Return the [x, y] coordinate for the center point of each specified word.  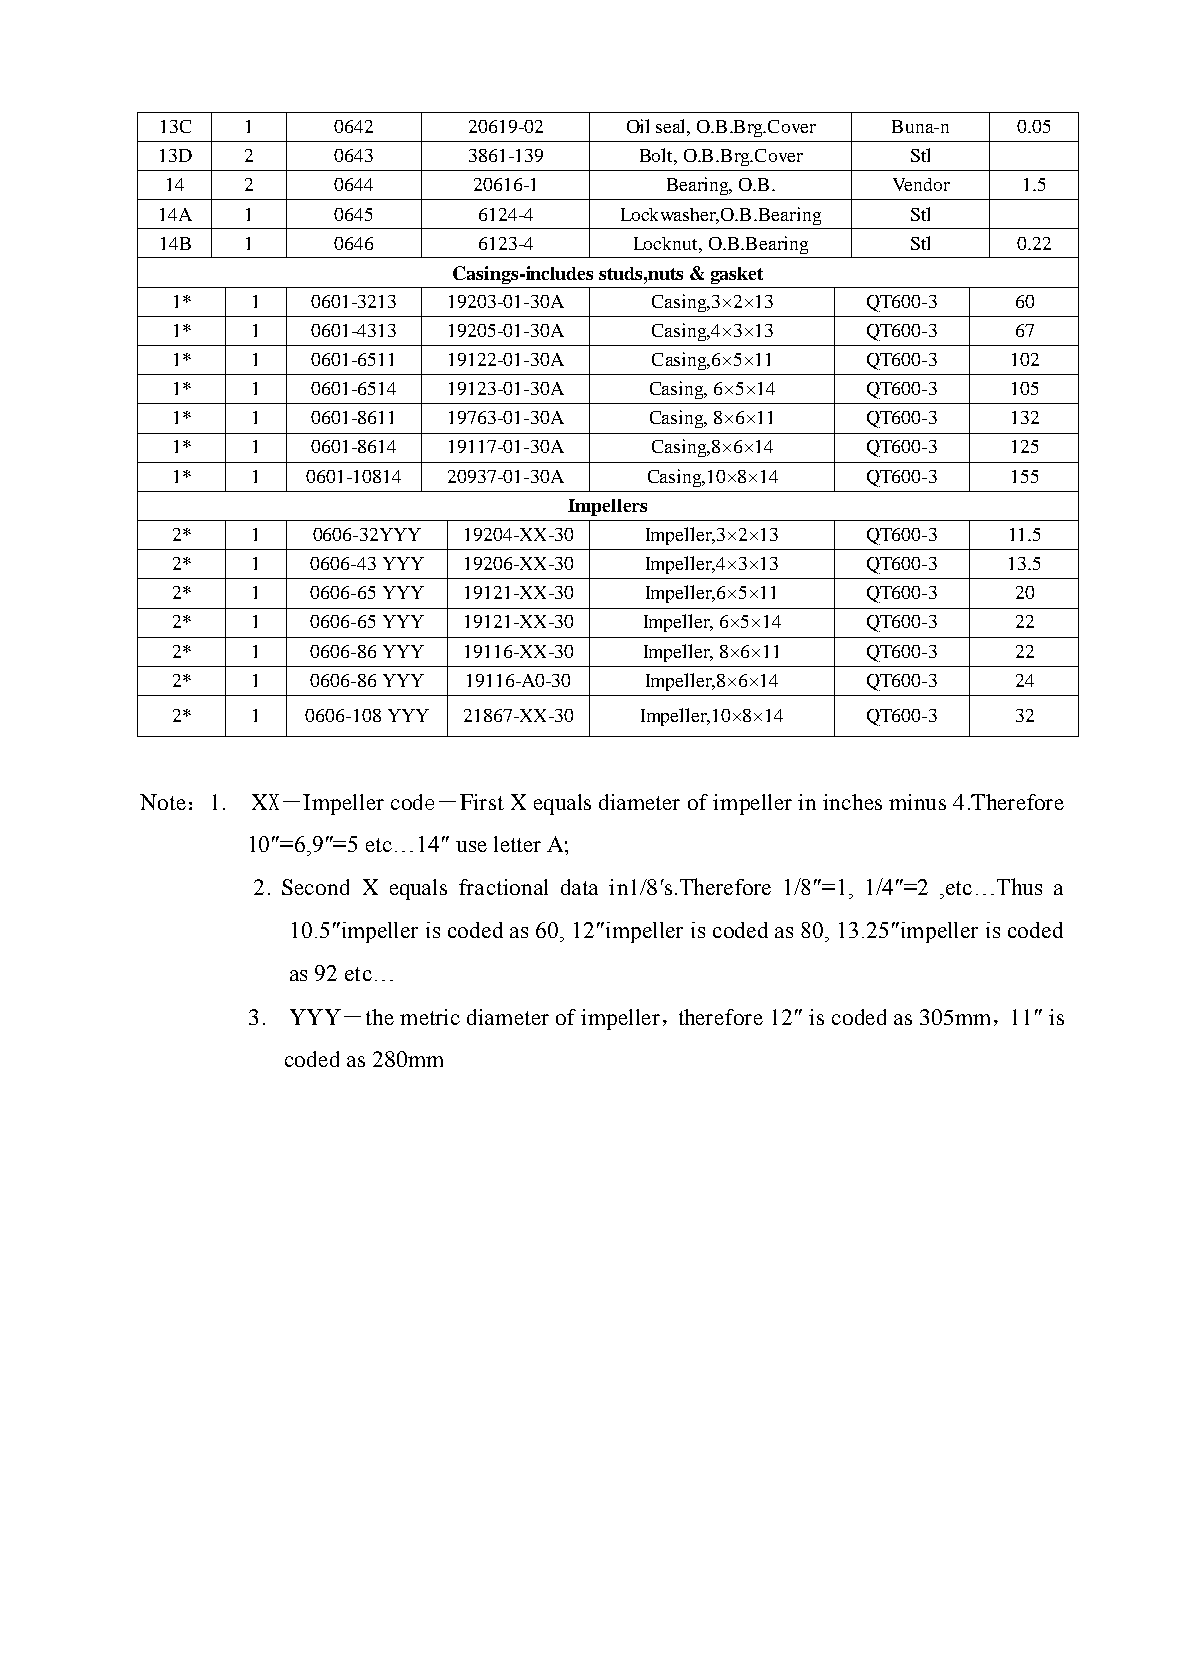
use [471, 846]
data [579, 887]
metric [430, 1017]
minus [917, 802]
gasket [737, 275]
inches [852, 802]
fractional [503, 887]
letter [517, 844]
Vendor [921, 184]
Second [315, 887]
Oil [638, 126]
